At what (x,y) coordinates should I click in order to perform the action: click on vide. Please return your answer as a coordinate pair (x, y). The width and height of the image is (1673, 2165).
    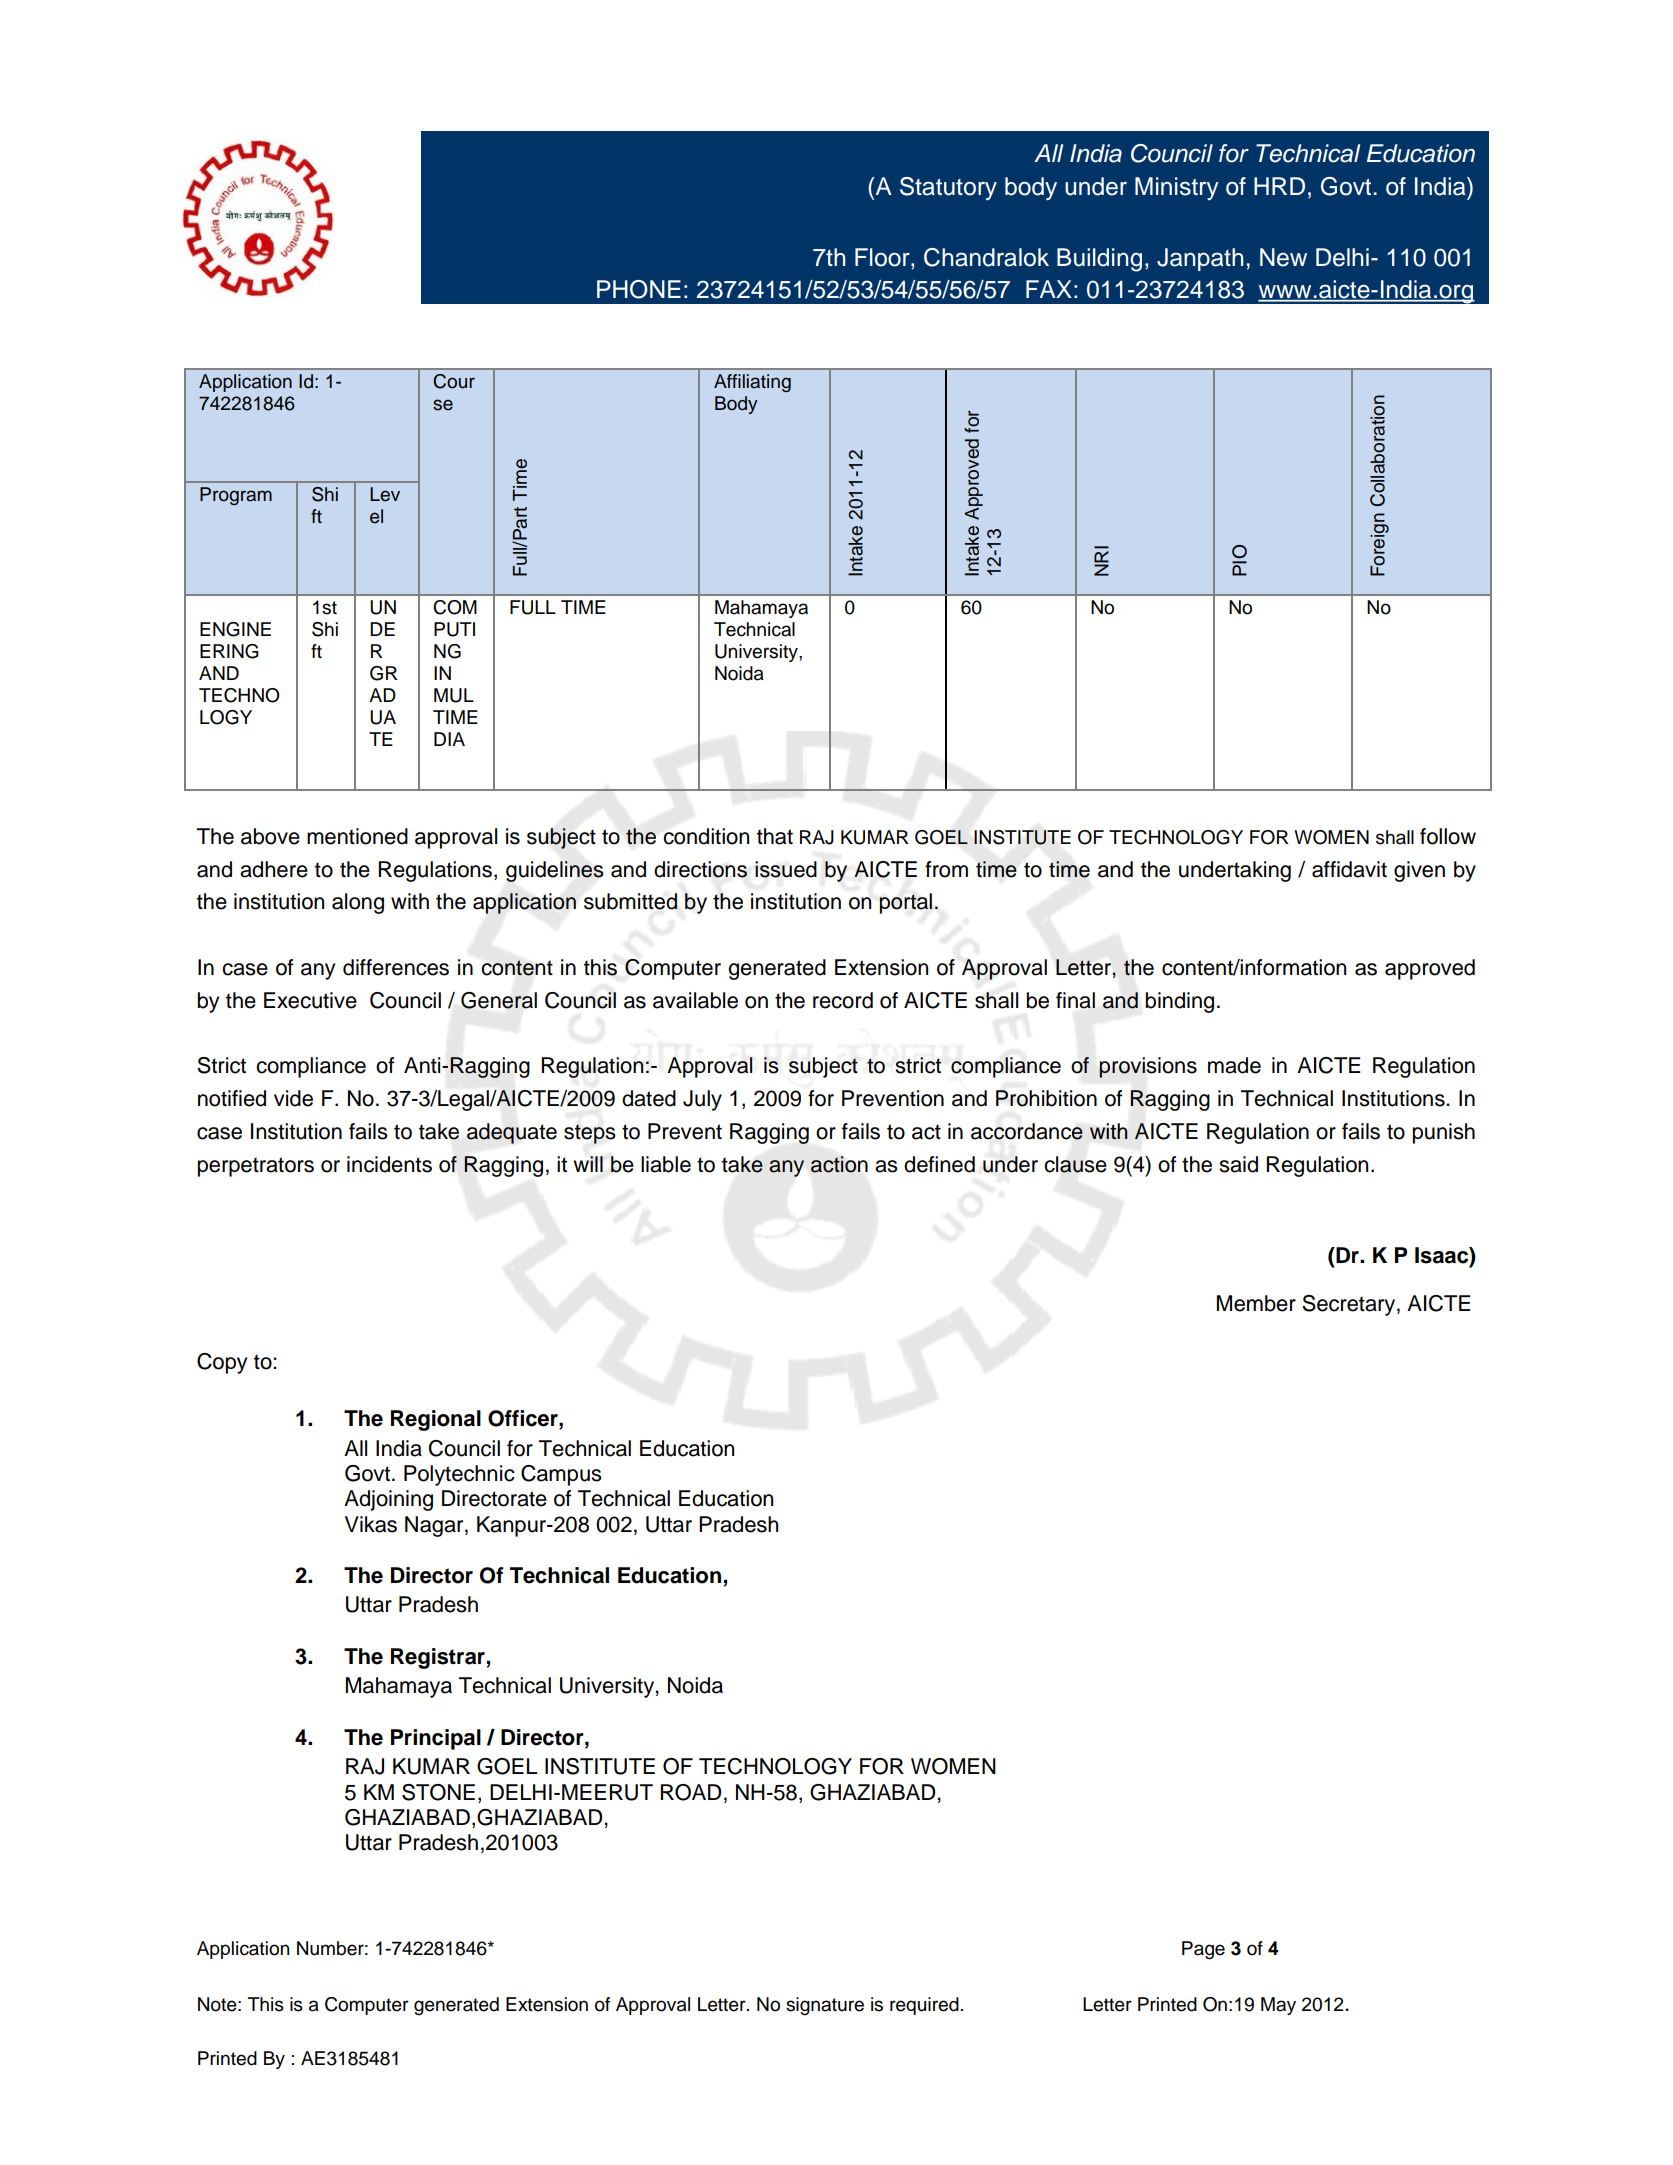
    Looking at the image, I should click on (293, 1098).
